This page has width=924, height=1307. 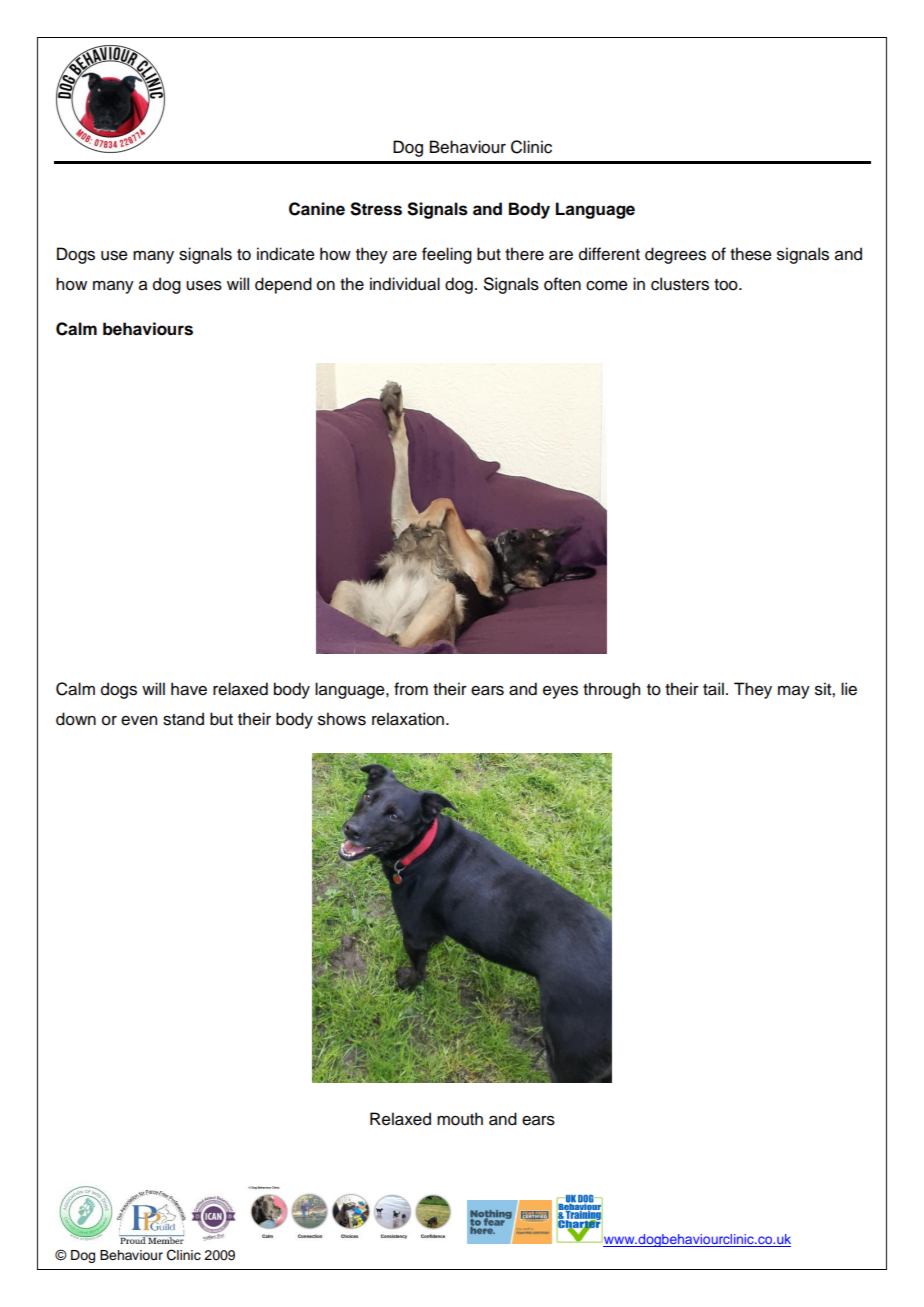 I want to click on have, so click(x=189, y=689).
